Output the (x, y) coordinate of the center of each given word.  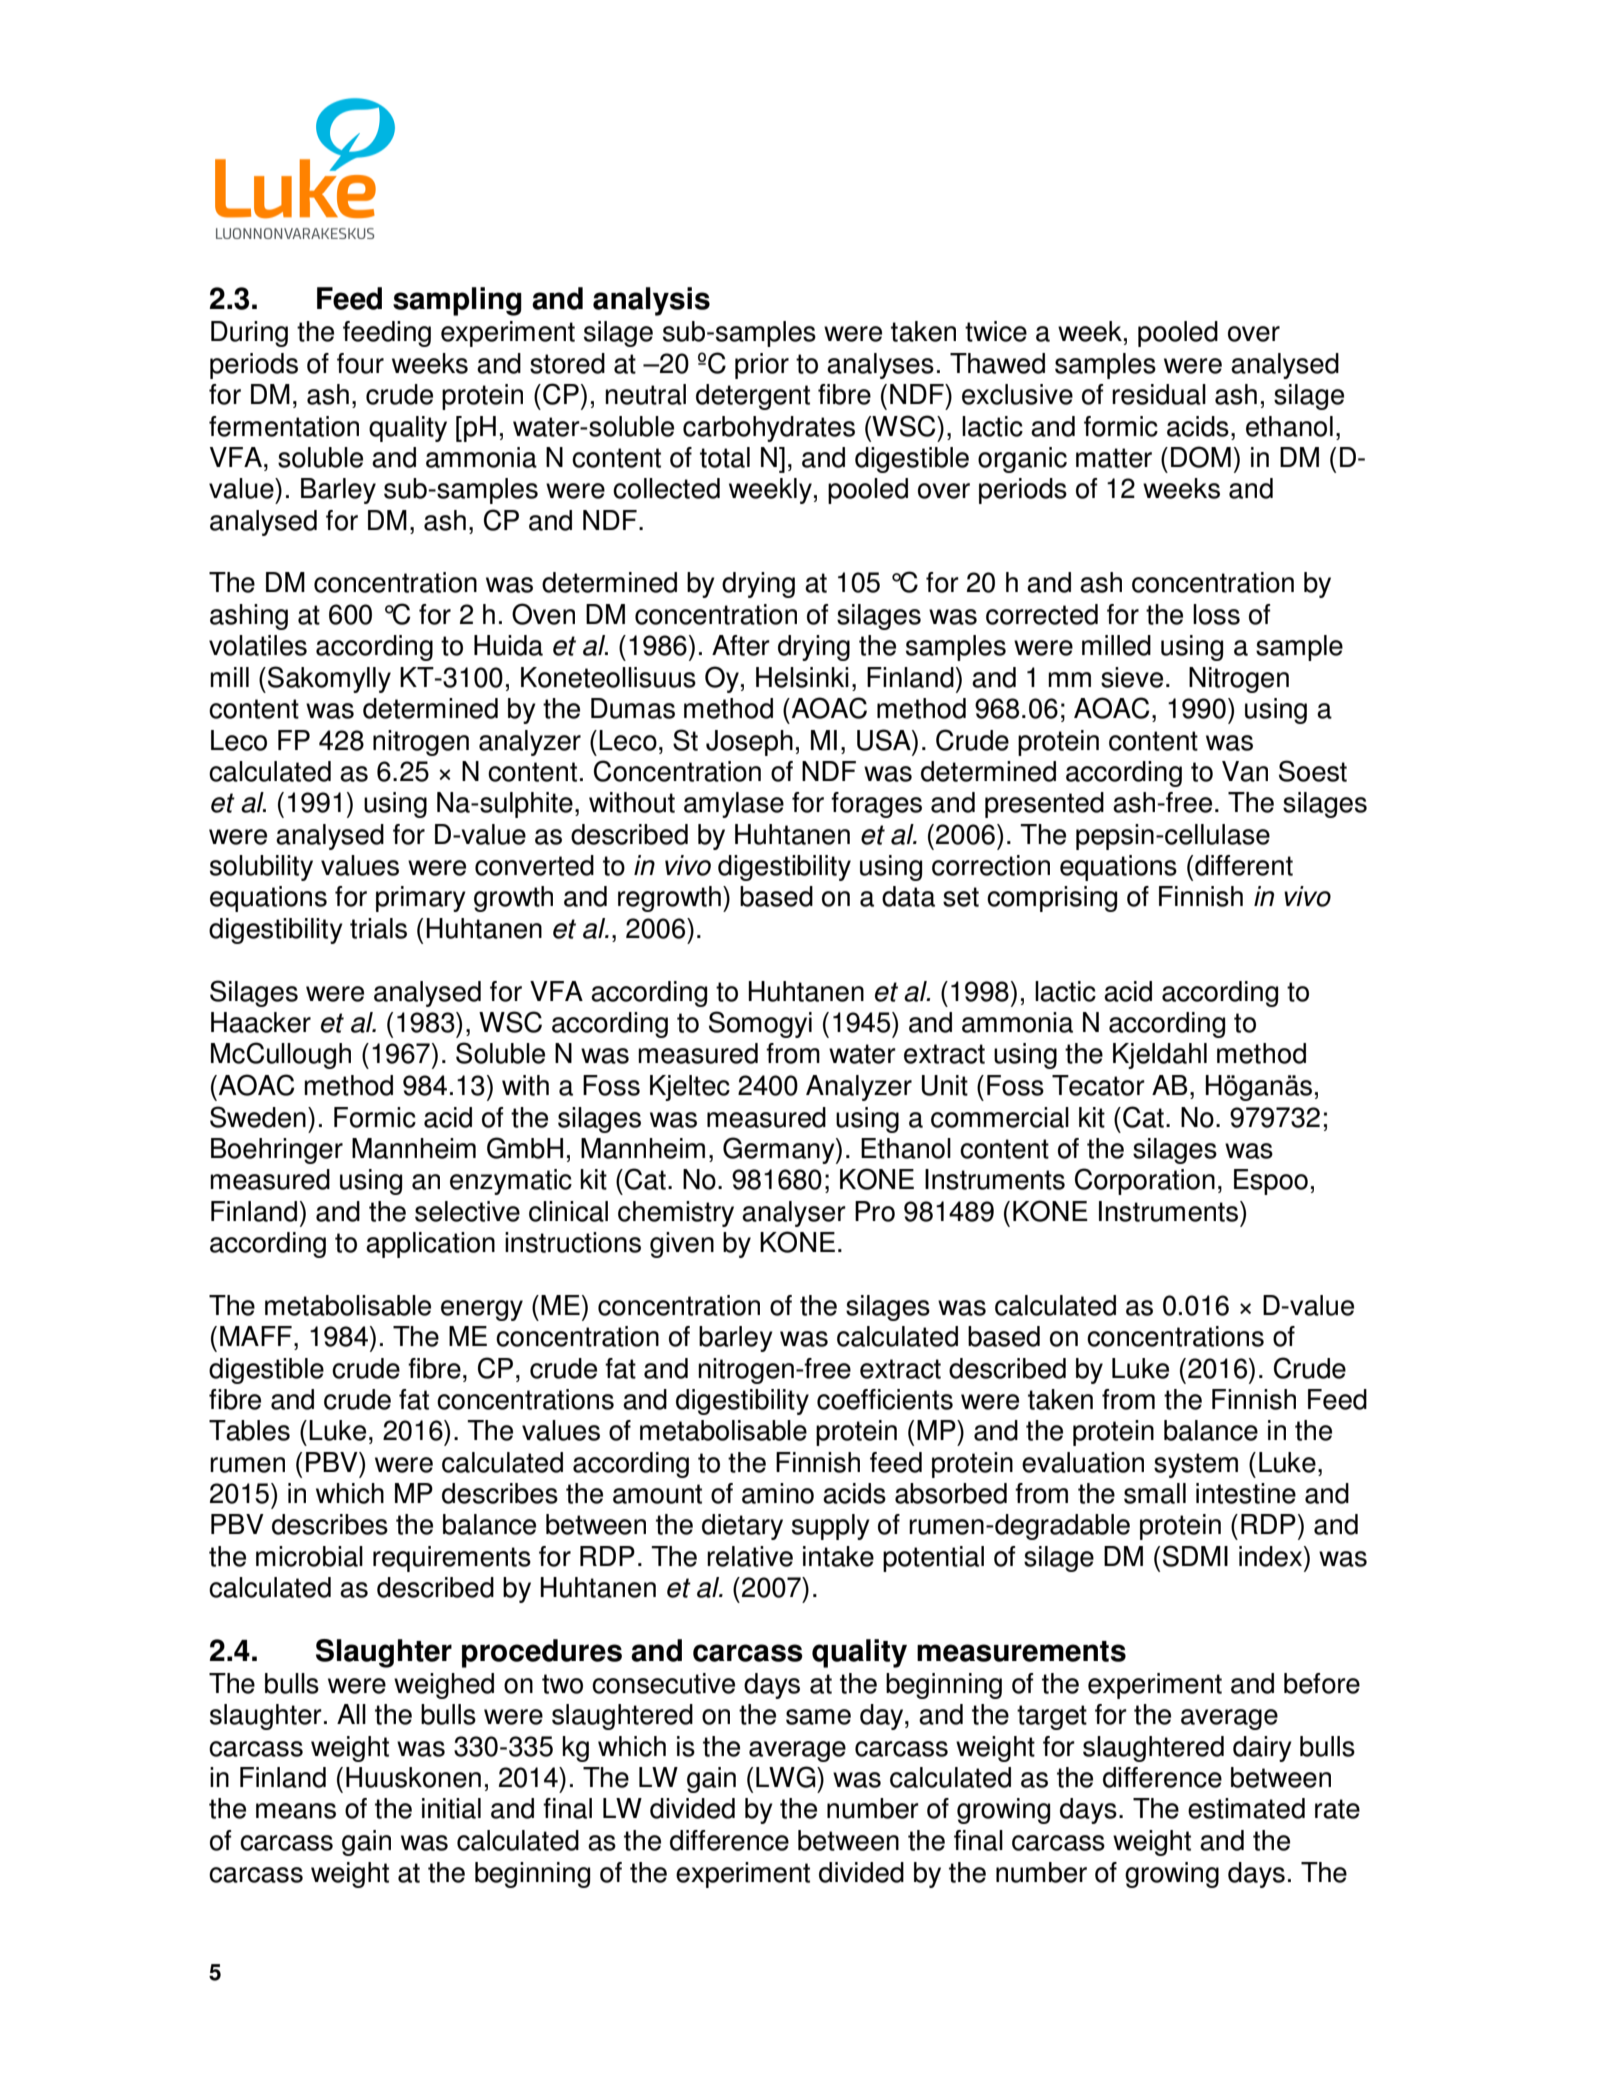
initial (451, 1808)
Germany (780, 1150)
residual (1159, 394)
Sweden (258, 1117)
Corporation (1145, 1181)
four (360, 363)
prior (762, 366)
